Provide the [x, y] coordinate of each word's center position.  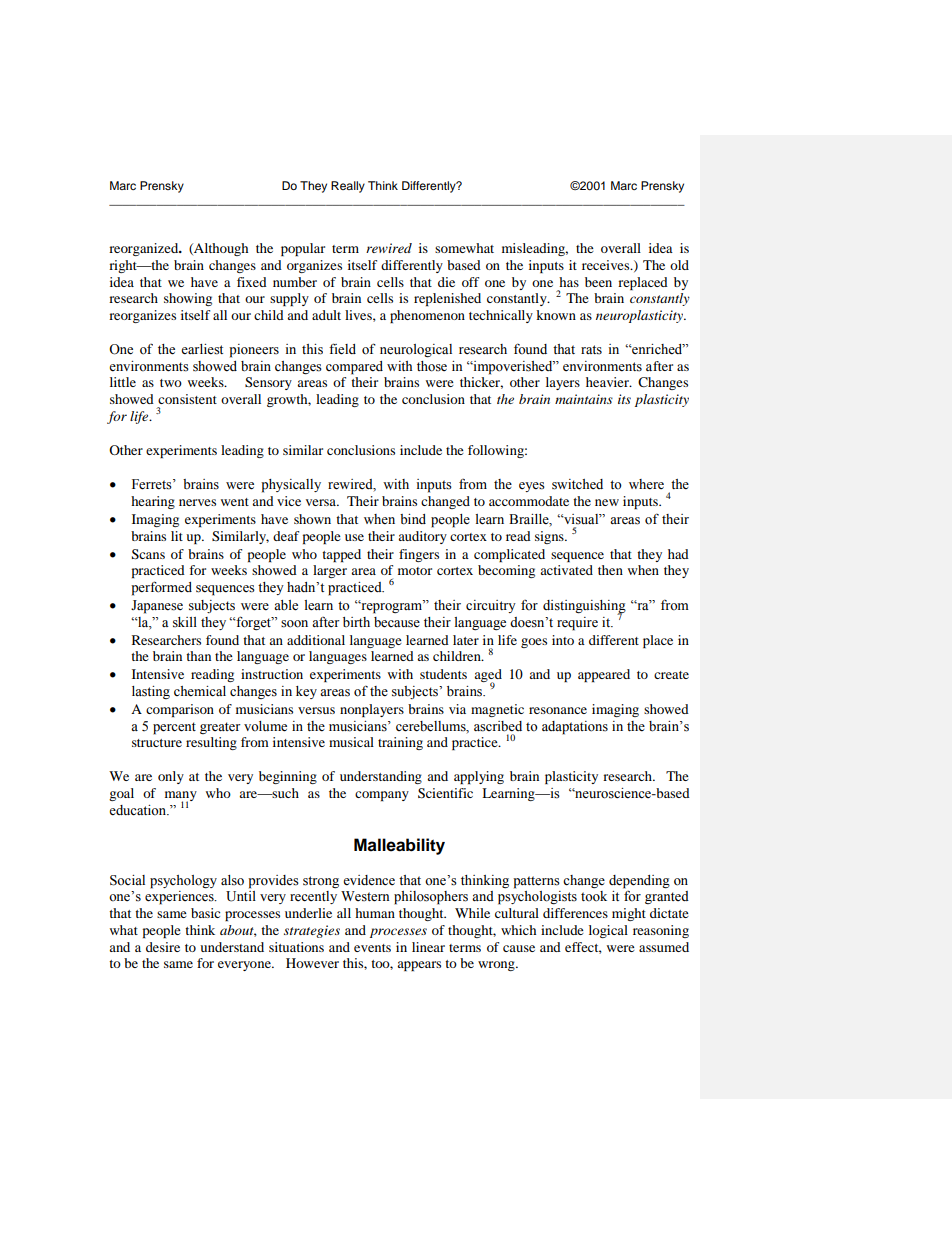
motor [415, 571]
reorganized [145, 249]
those [432, 366]
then [610, 570]
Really [348, 187]
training [400, 743]
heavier [608, 382]
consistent [187, 399]
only [171, 777]
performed [161, 588]
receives [607, 265]
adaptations [575, 728]
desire [163, 947]
